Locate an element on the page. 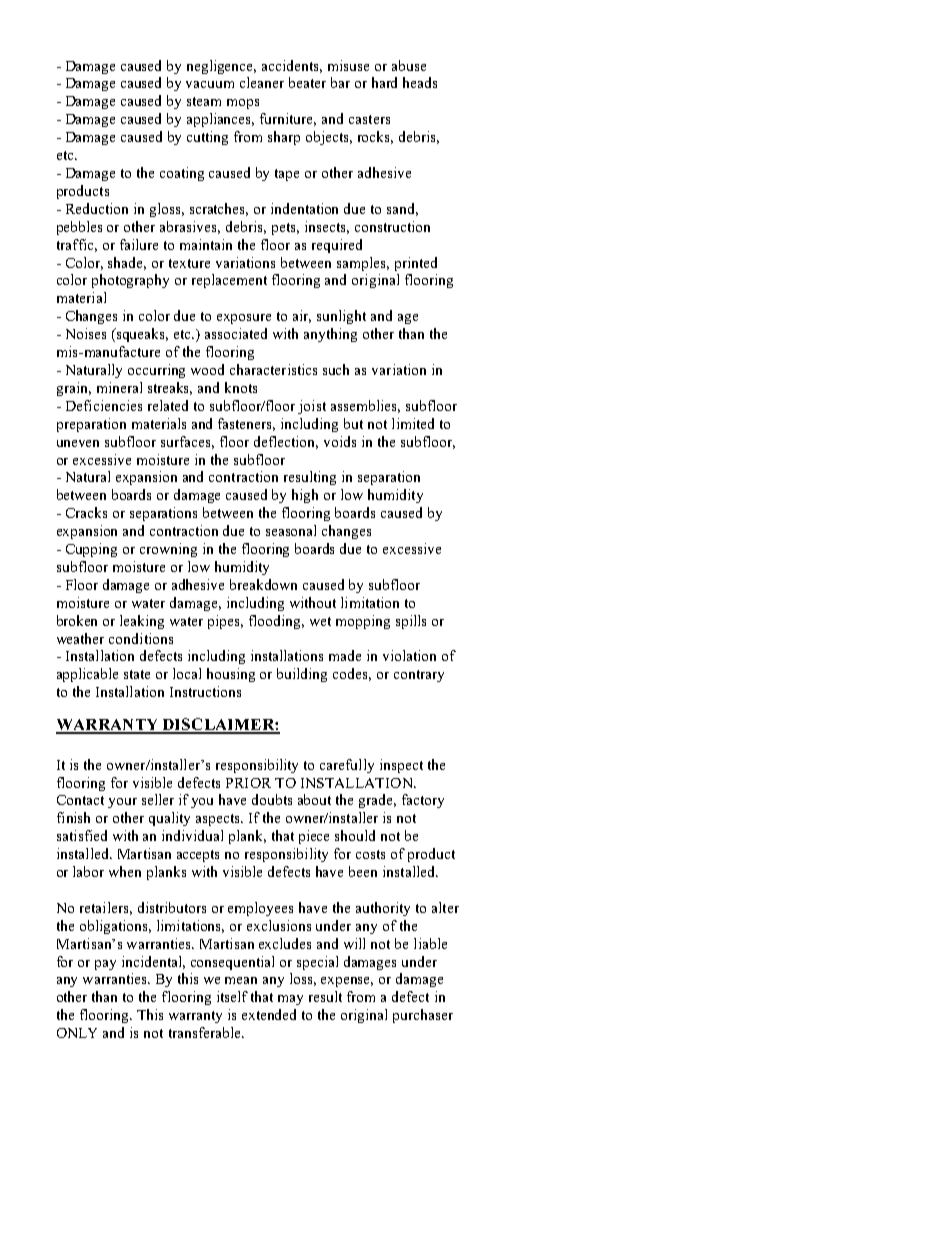  hard is located at coordinates (384, 82).
